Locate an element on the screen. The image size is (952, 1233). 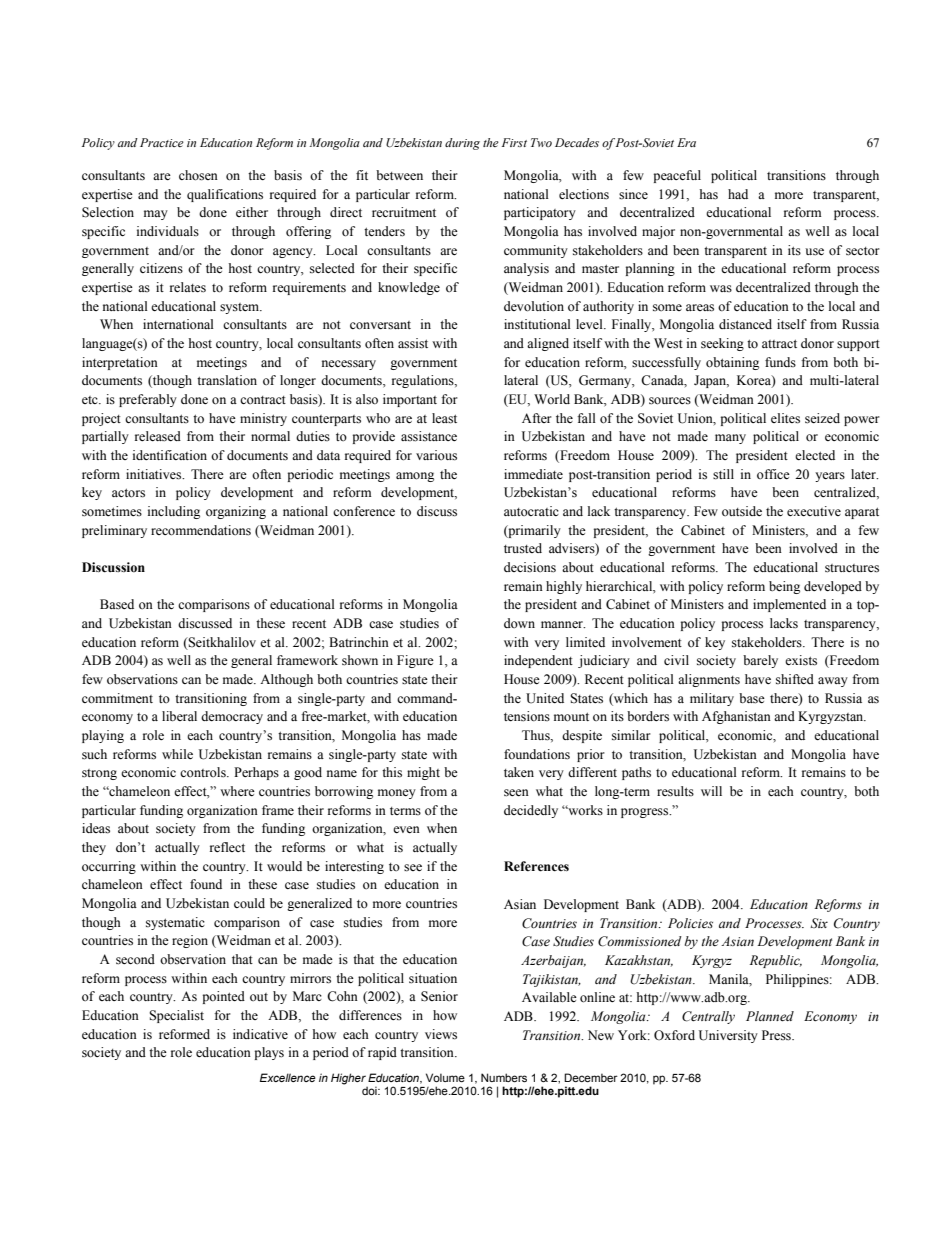
chosen is located at coordinates (198, 175).
